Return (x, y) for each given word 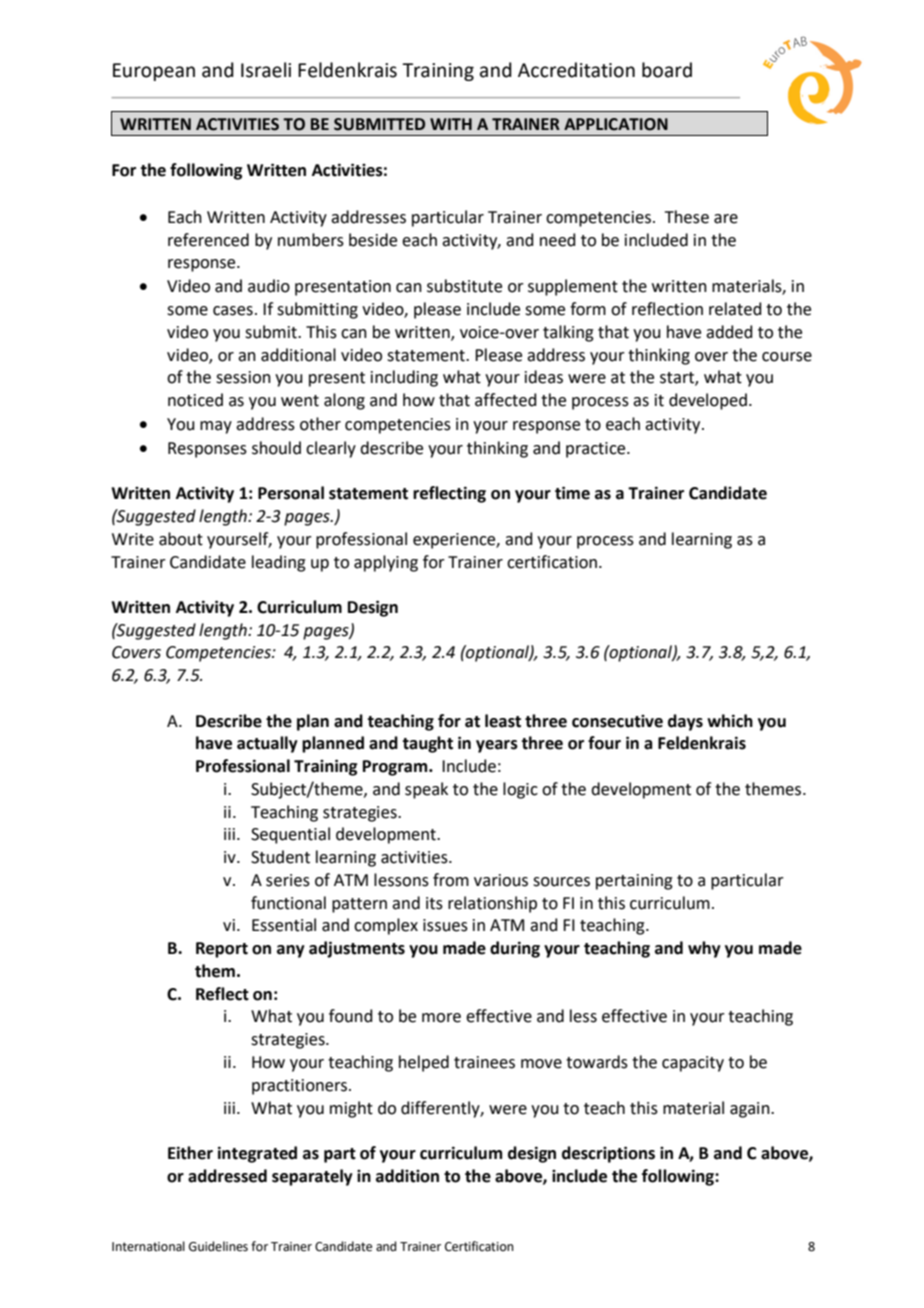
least (503, 721)
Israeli (266, 70)
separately (312, 1177)
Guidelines (218, 1246)
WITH (451, 124)
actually (267, 744)
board (667, 70)
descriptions (608, 1154)
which (730, 721)
